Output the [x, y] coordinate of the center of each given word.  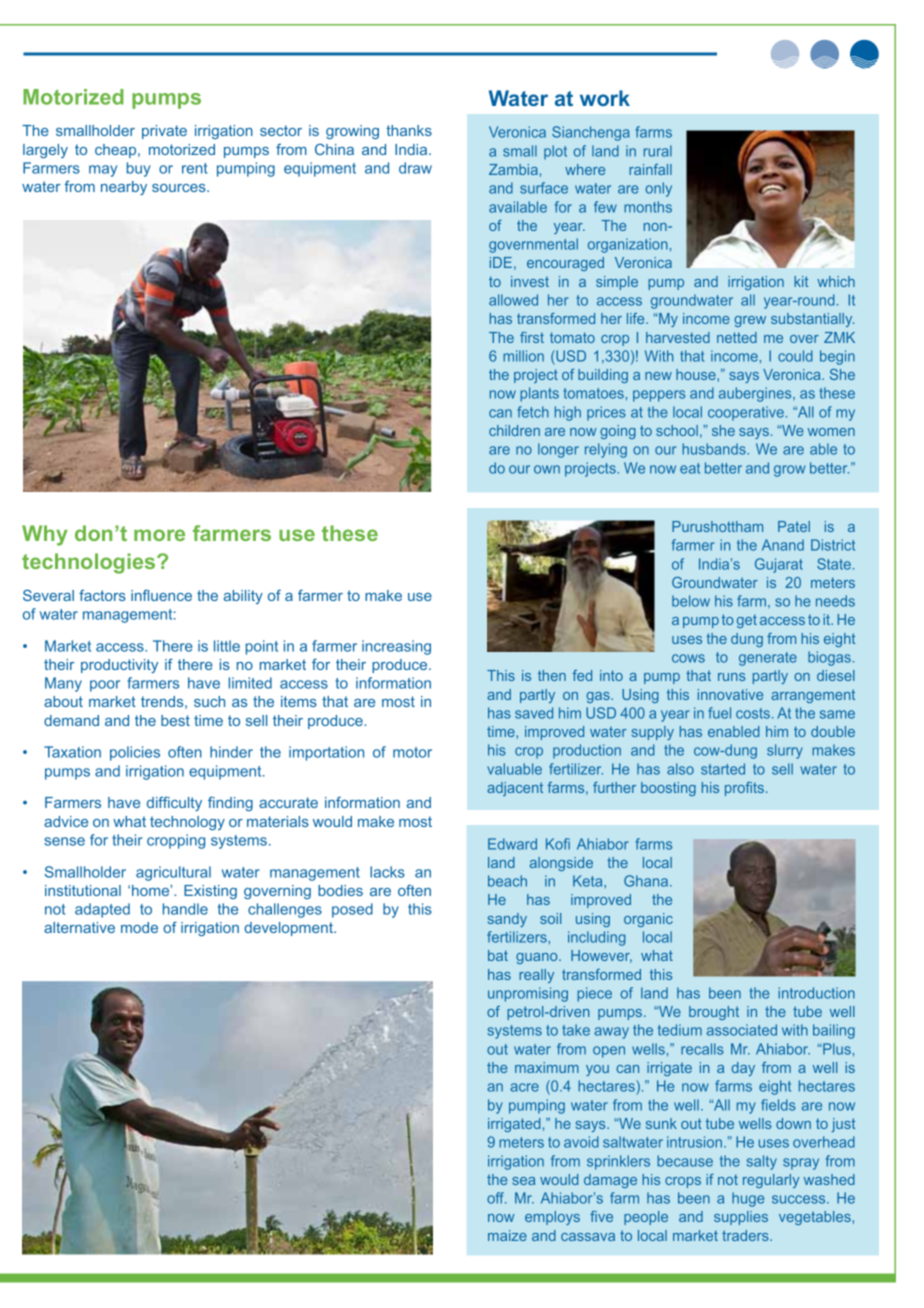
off [497, 1198]
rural [658, 151]
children [514, 430]
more [159, 535]
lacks [387, 872]
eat [690, 468]
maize [507, 1235]
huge [748, 1199]
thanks [409, 130]
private [164, 132]
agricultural [173, 873]
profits [744, 789]
